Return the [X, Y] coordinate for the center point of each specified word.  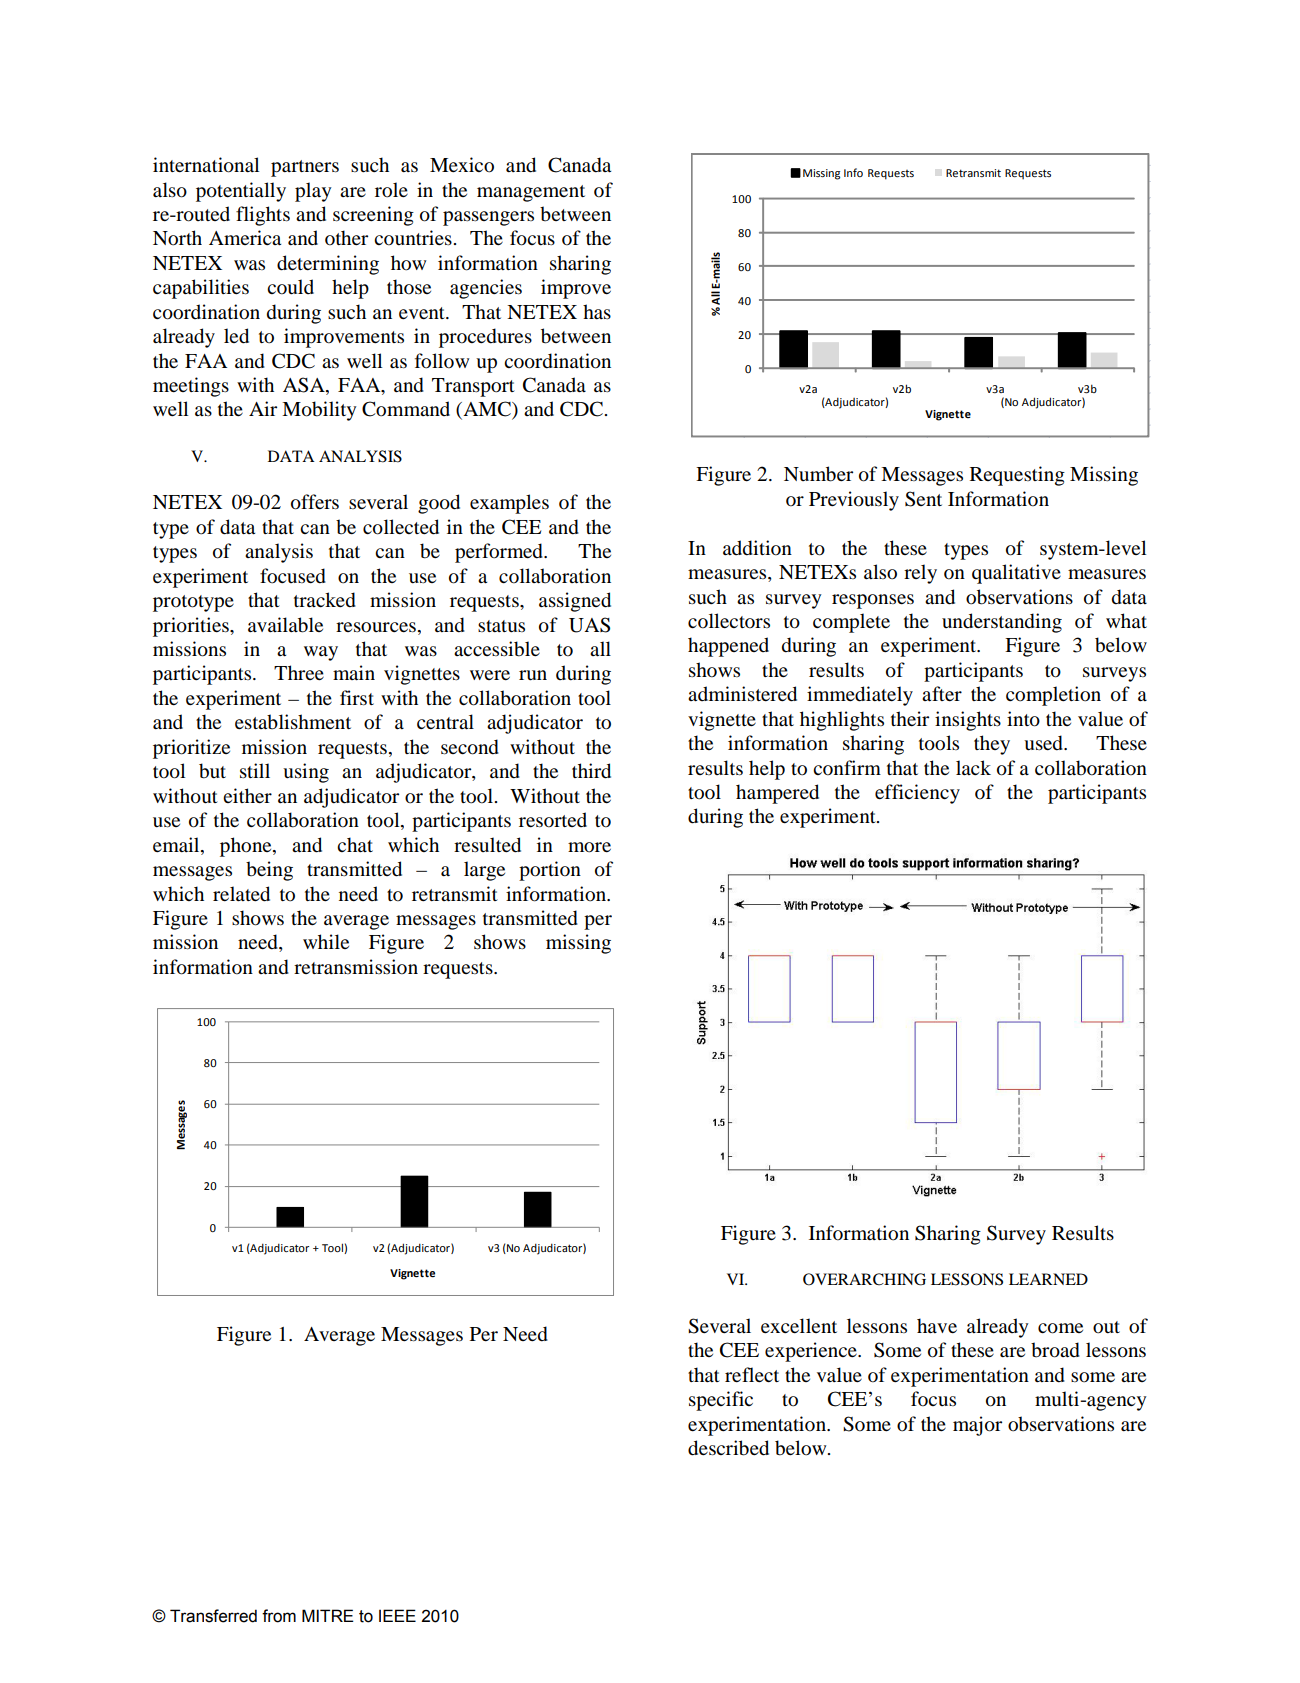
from [279, 1616]
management [531, 193]
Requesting [1017, 476]
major [977, 1426]
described [728, 1448]
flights [263, 216]
